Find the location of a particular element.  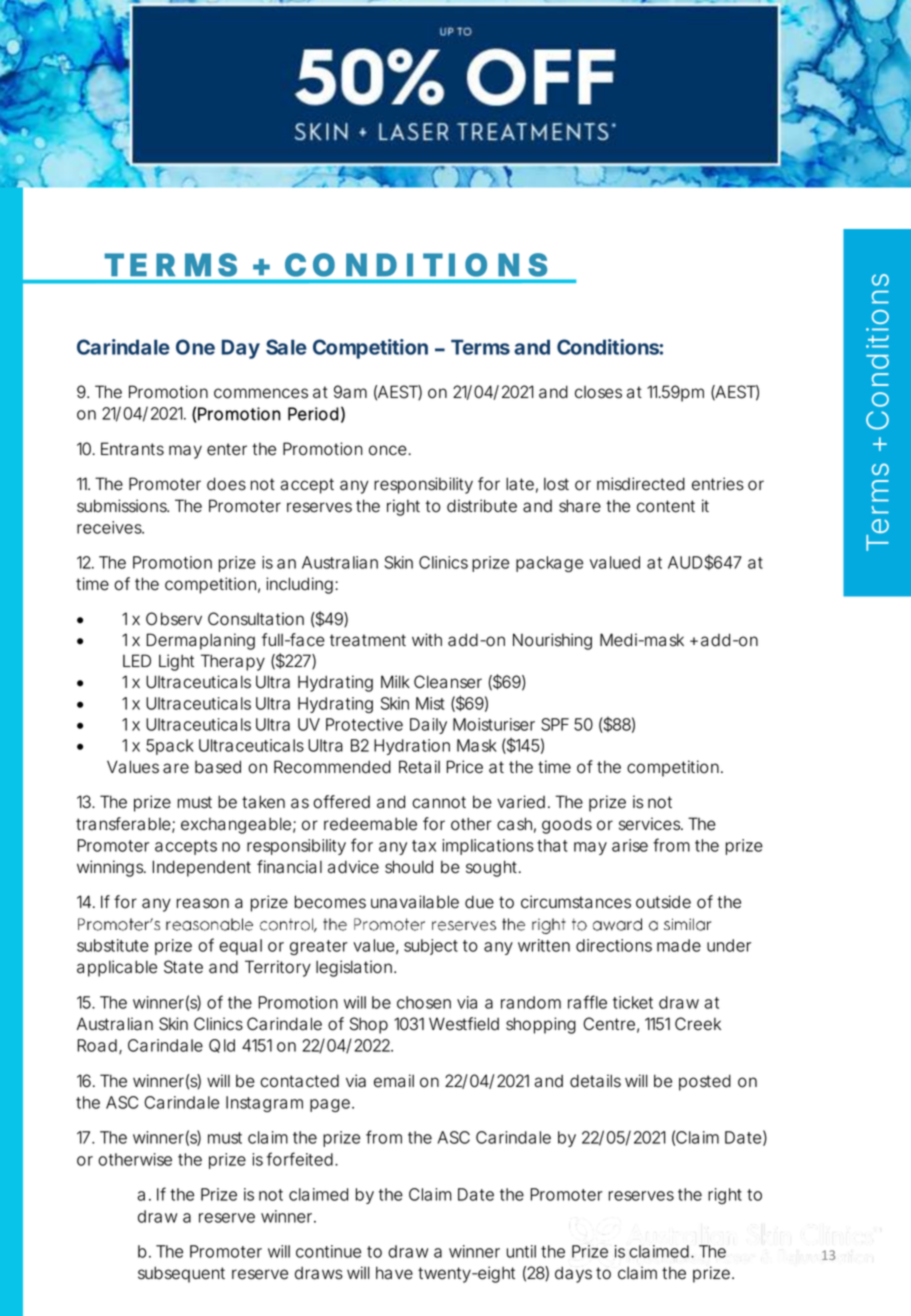

closes is located at coordinates (598, 392).
